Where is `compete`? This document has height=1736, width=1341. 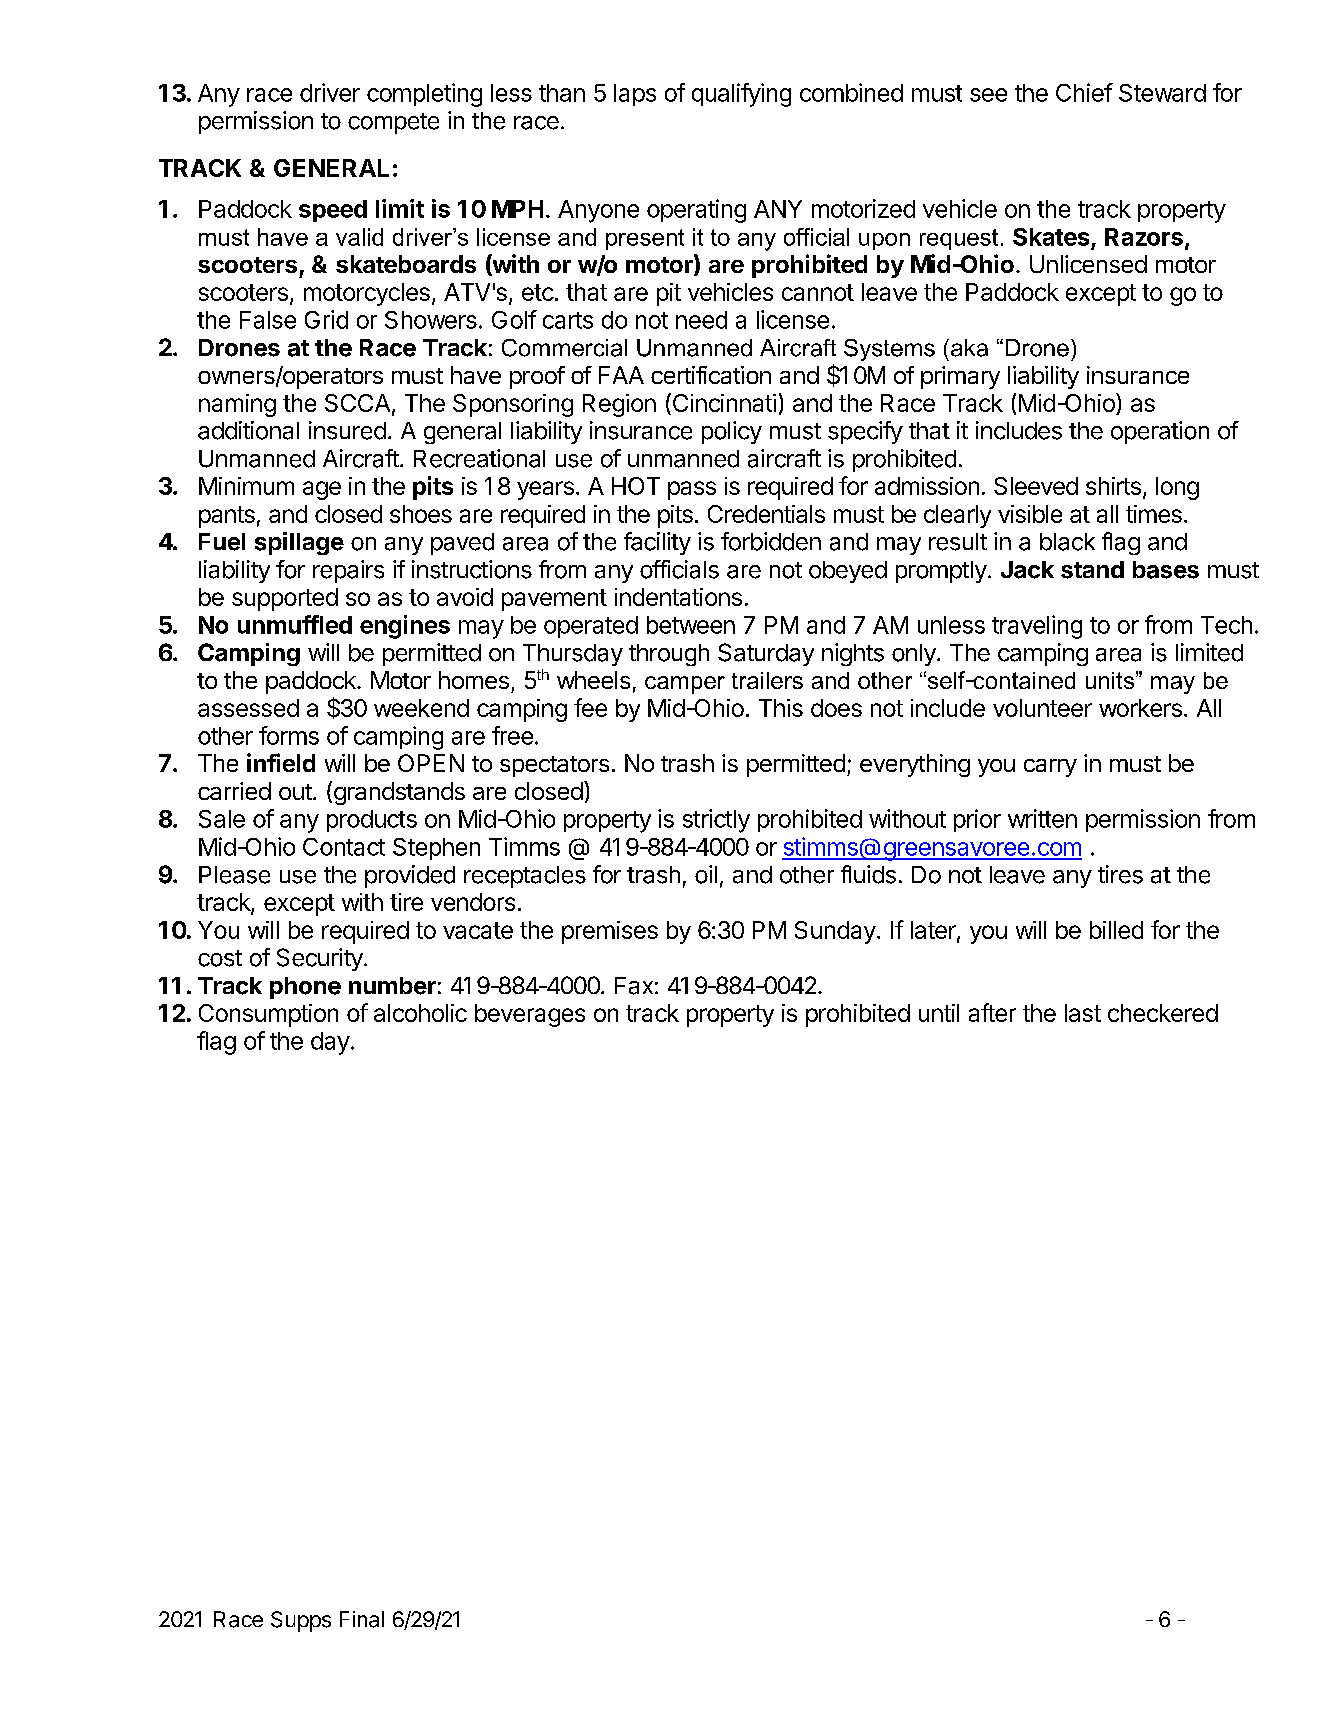 compete is located at coordinates (393, 123).
